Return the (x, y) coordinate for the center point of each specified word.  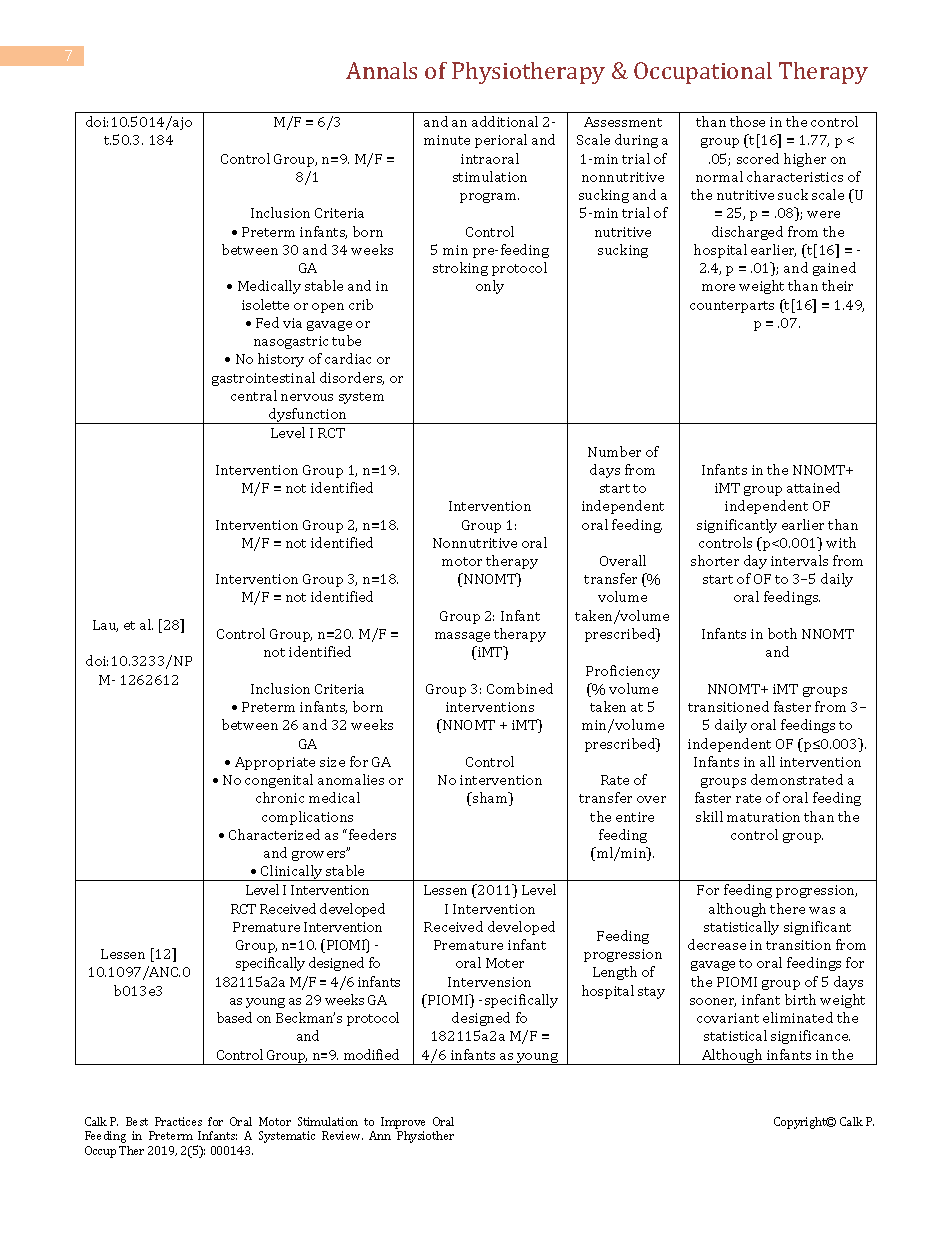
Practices (178, 1121)
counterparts (732, 307)
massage (462, 637)
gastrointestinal (263, 379)
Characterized (274, 834)
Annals (381, 70)
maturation (763, 817)
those (747, 121)
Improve (403, 1123)
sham (490, 799)
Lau (105, 626)
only (490, 287)
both (782, 633)
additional (505, 121)
